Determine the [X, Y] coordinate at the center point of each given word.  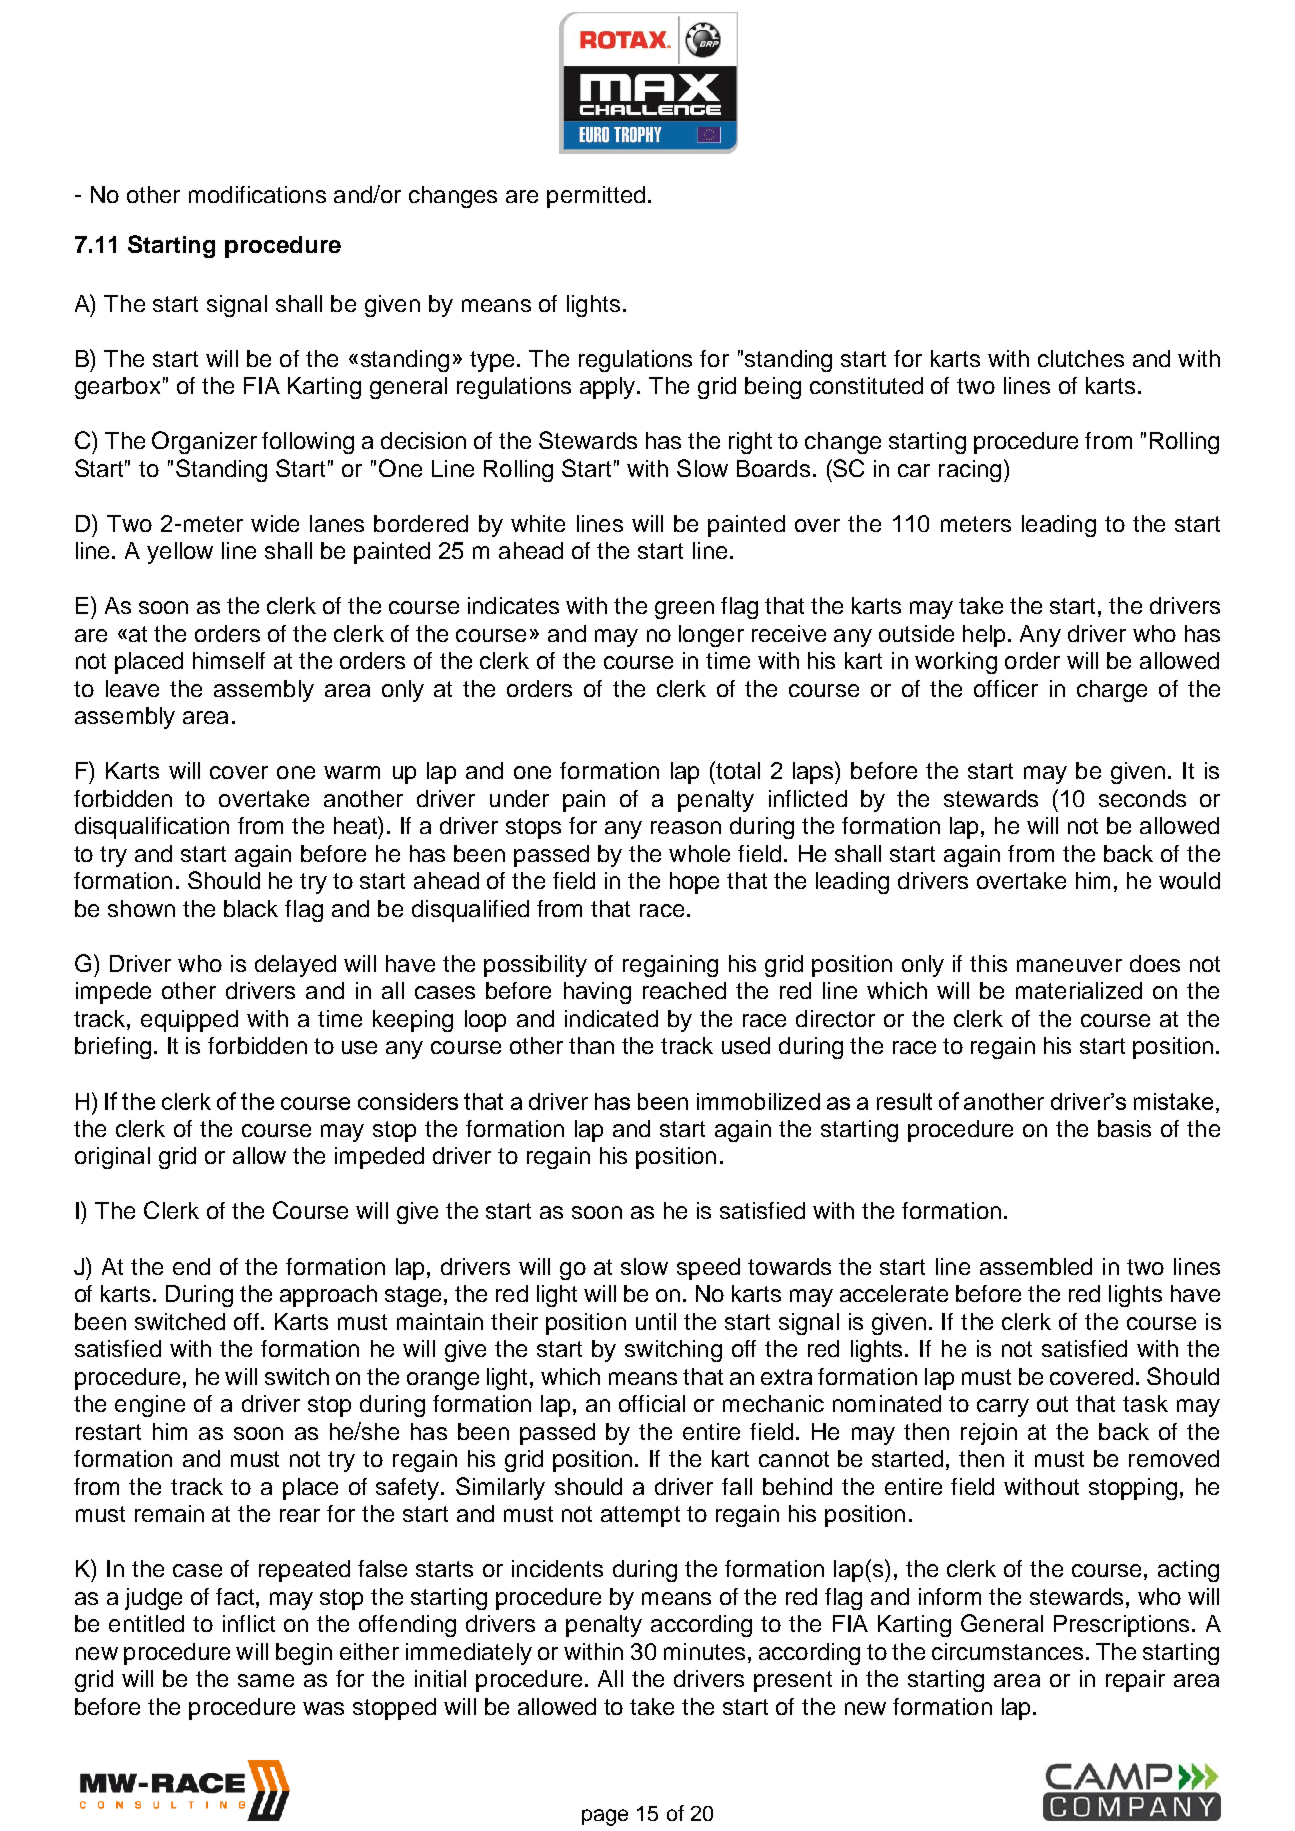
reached [684, 990]
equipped [189, 1021]
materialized [1079, 990]
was [323, 1708]
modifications [257, 194]
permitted [596, 197]
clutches [1081, 358]
